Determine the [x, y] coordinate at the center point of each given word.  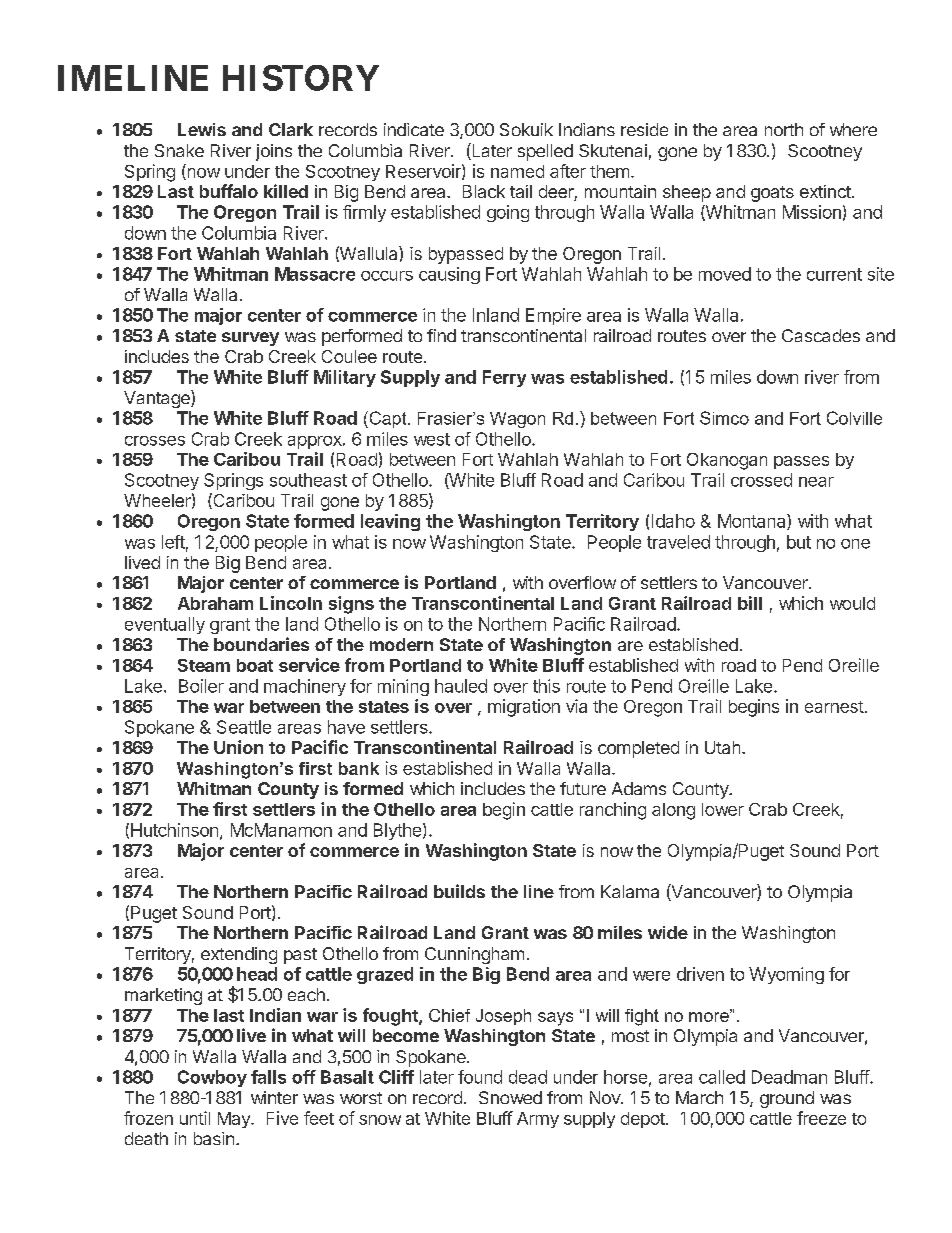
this [546, 686]
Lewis [202, 129]
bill [750, 603]
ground [787, 1099]
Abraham [215, 603]
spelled [545, 152]
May [235, 1120]
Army [538, 1120]
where [853, 129]
